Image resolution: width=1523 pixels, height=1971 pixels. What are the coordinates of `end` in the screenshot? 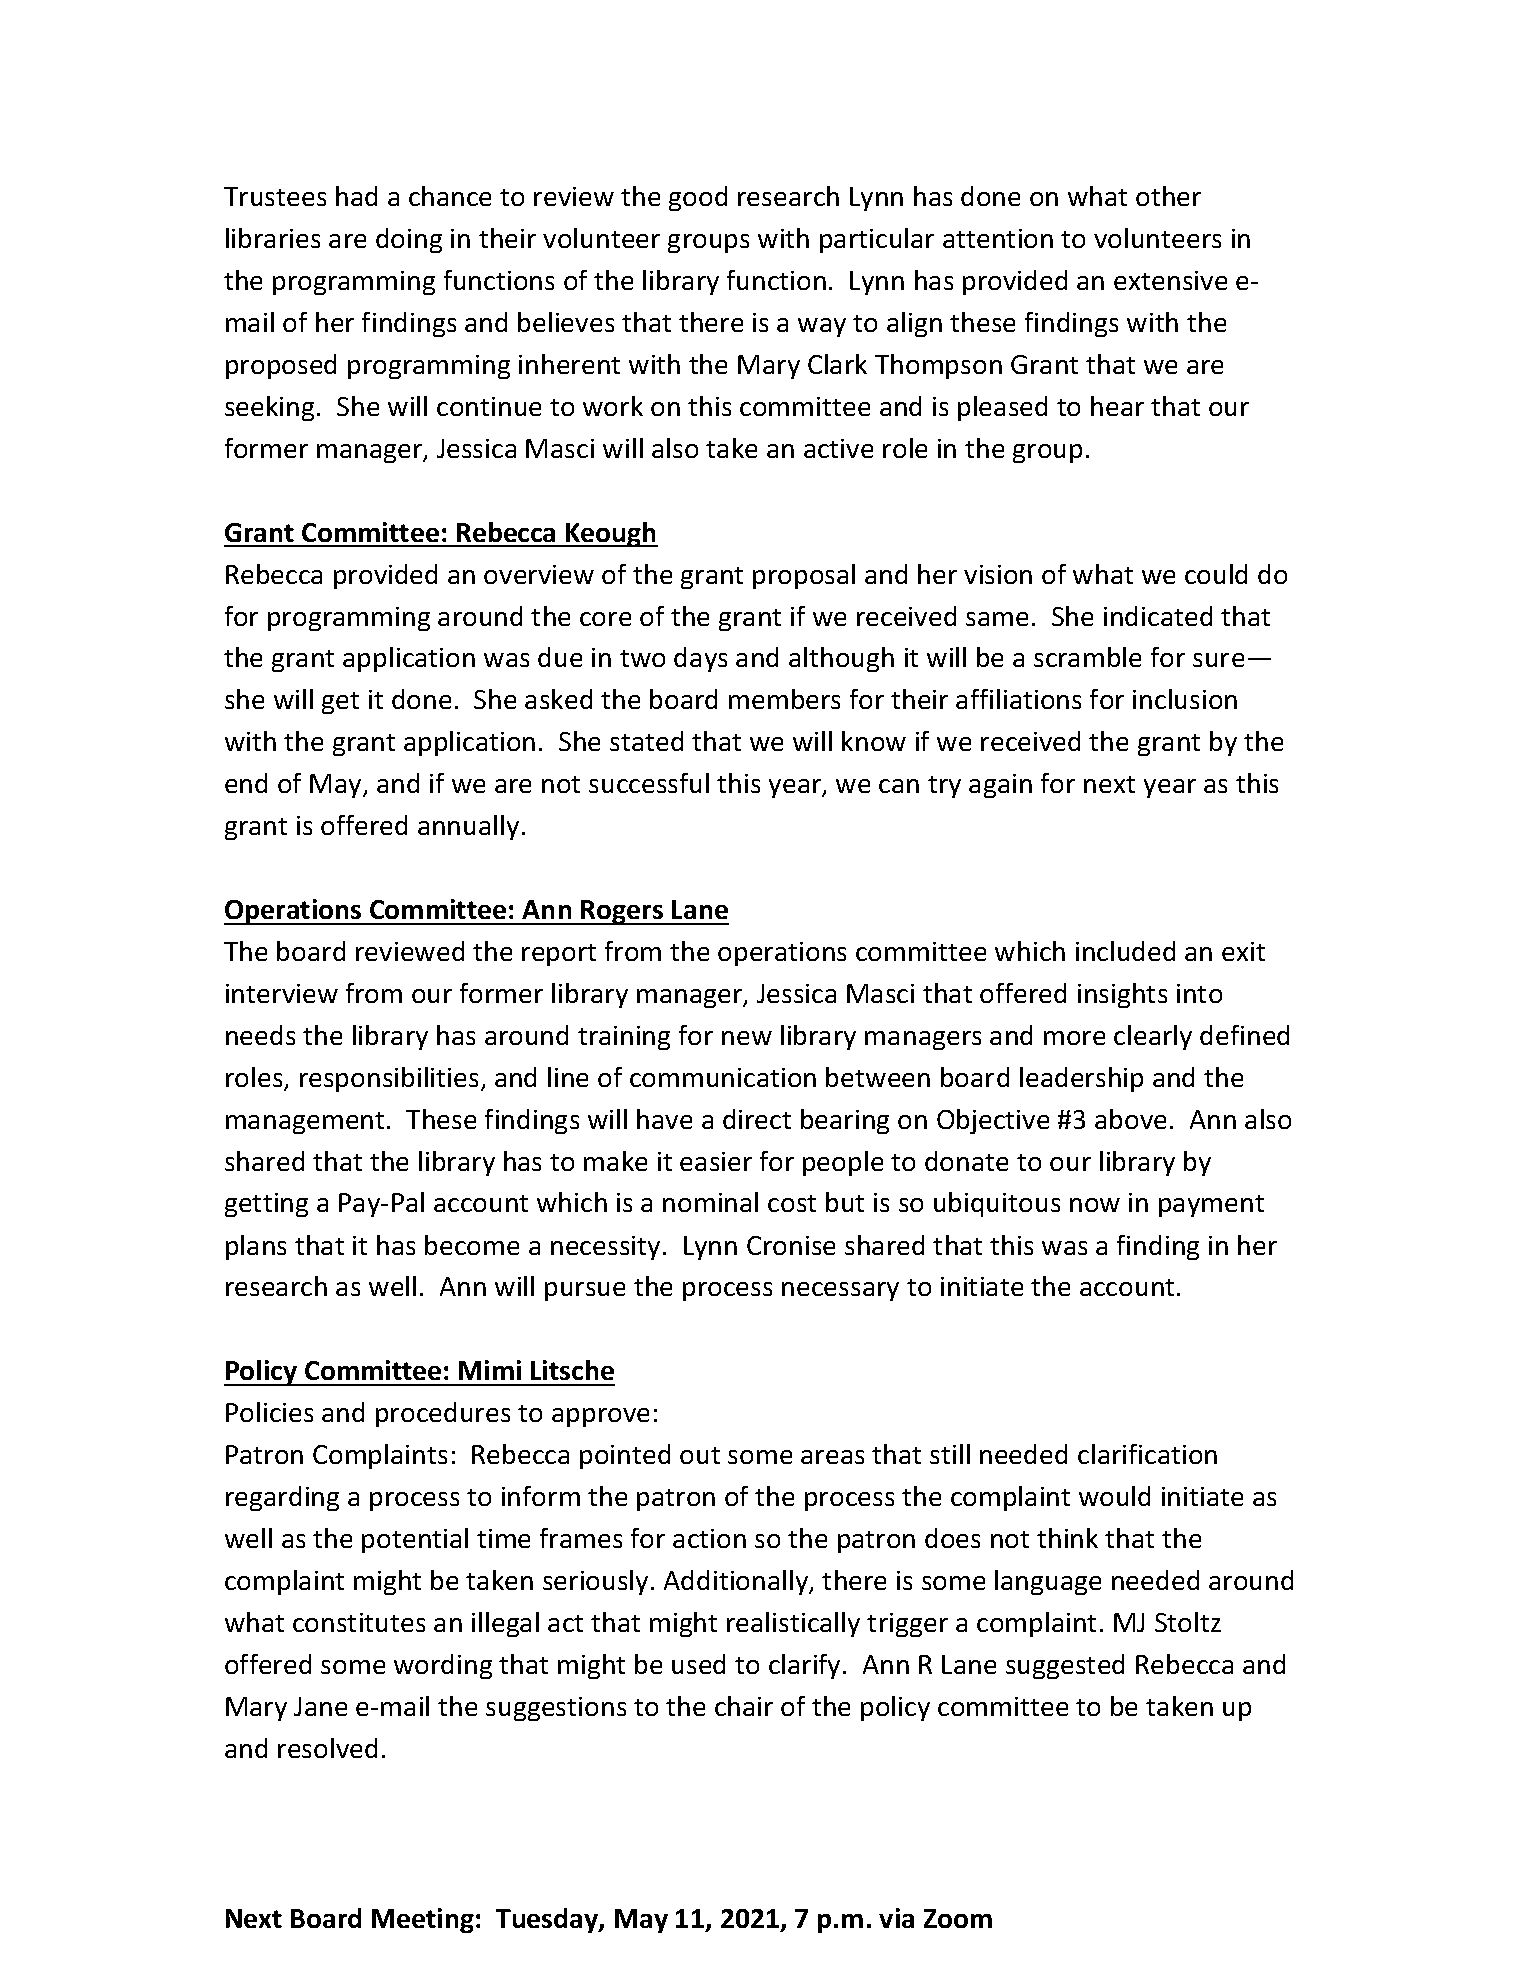 It's located at (246, 783).
